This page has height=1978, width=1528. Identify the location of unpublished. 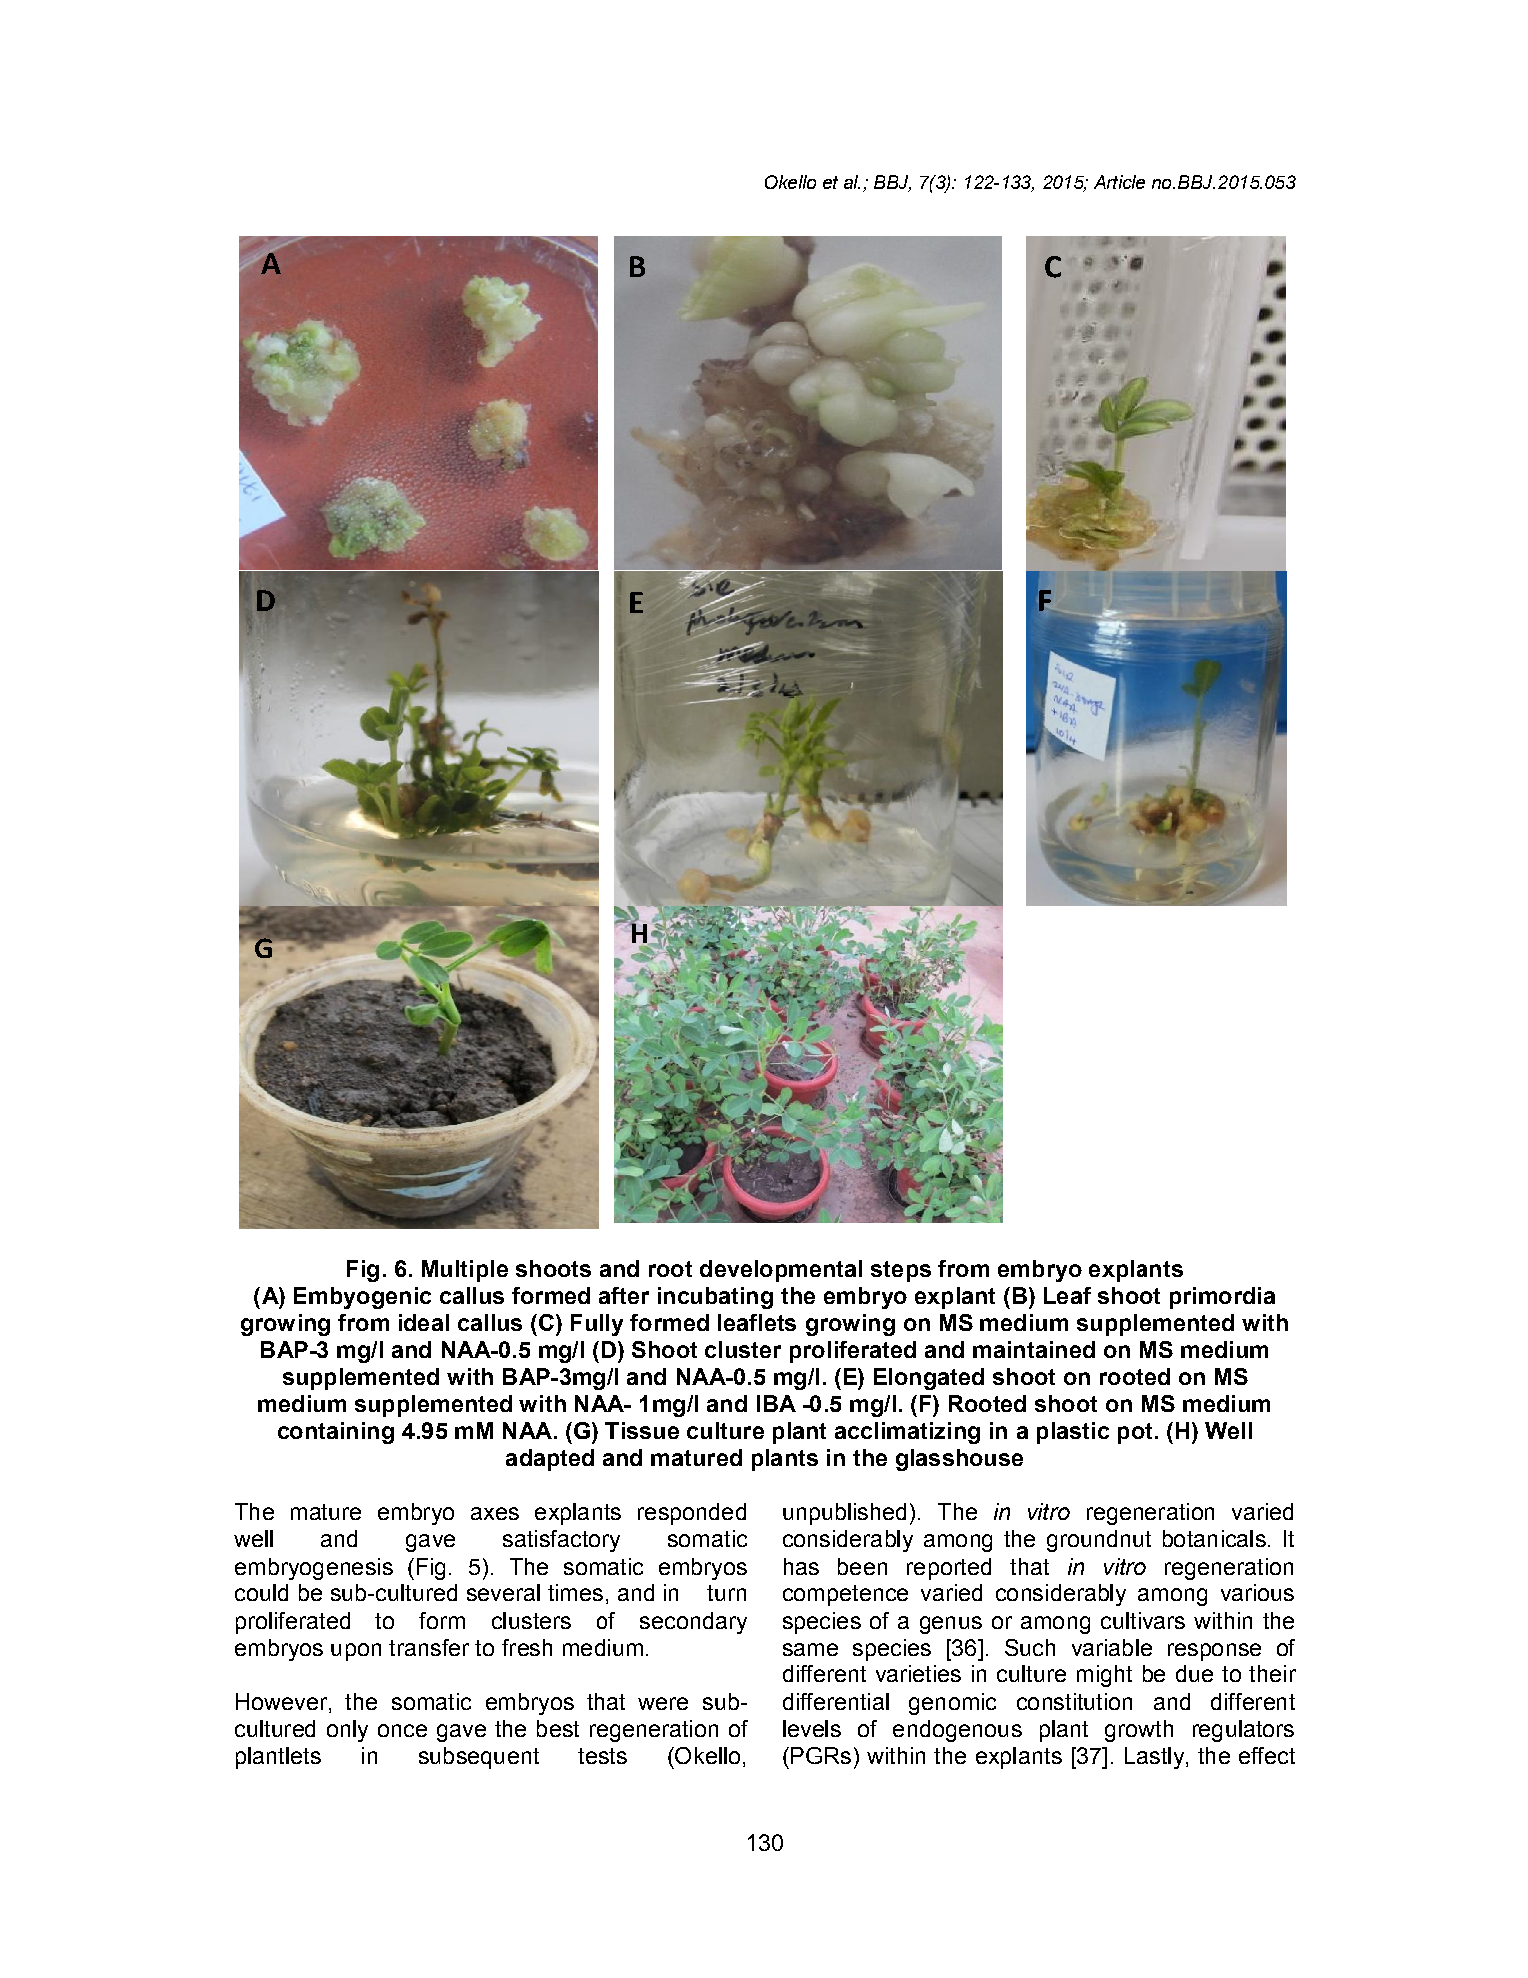
(844, 1514).
